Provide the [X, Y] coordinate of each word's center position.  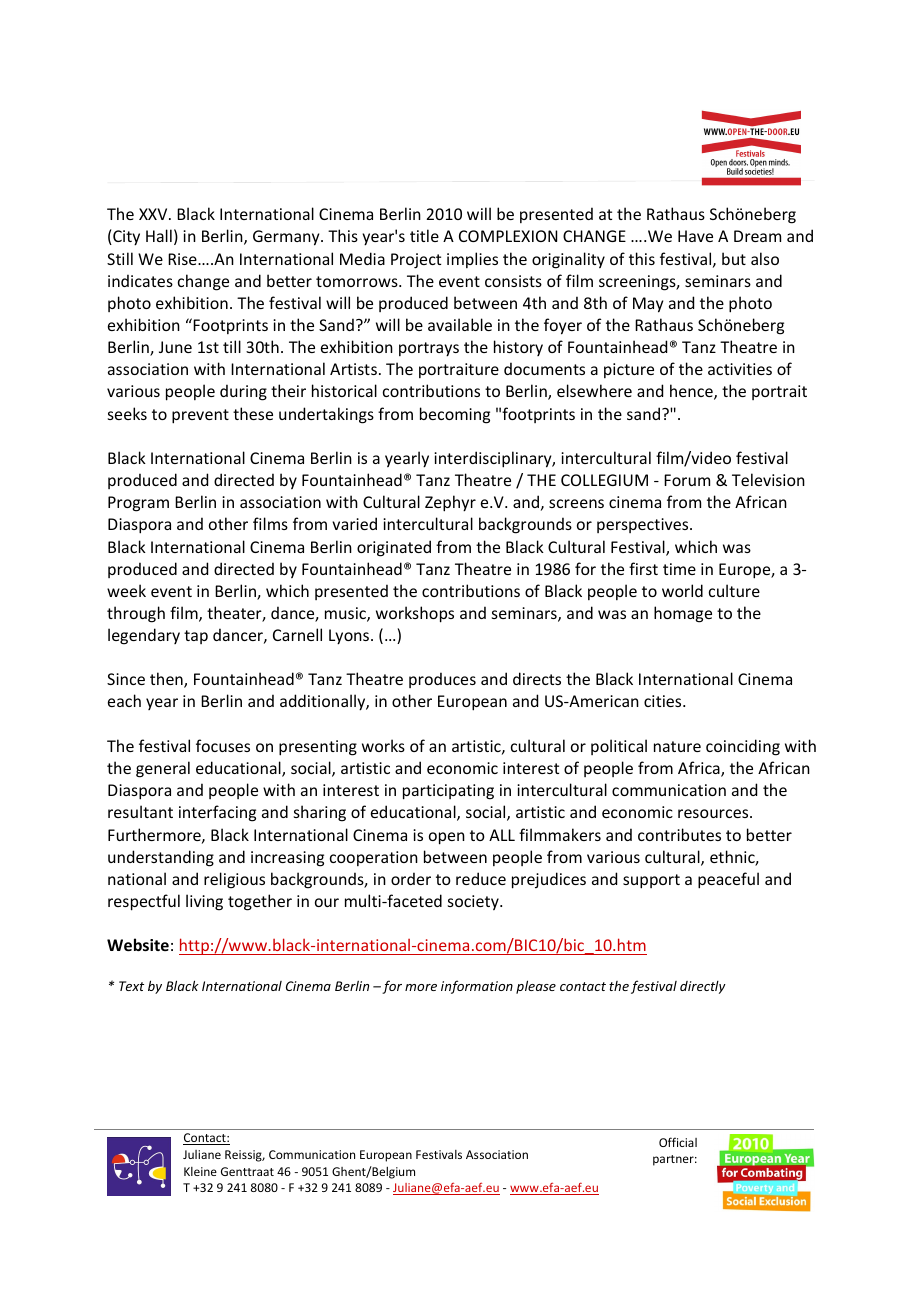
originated [394, 548]
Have [695, 236]
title [424, 235]
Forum [687, 480]
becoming [455, 415]
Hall [159, 235]
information [477, 987]
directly [703, 987]
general [163, 769]
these [253, 413]
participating [448, 792]
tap [196, 637]
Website [138, 944]
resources [714, 813]
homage [683, 614]
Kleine [200, 1171]
